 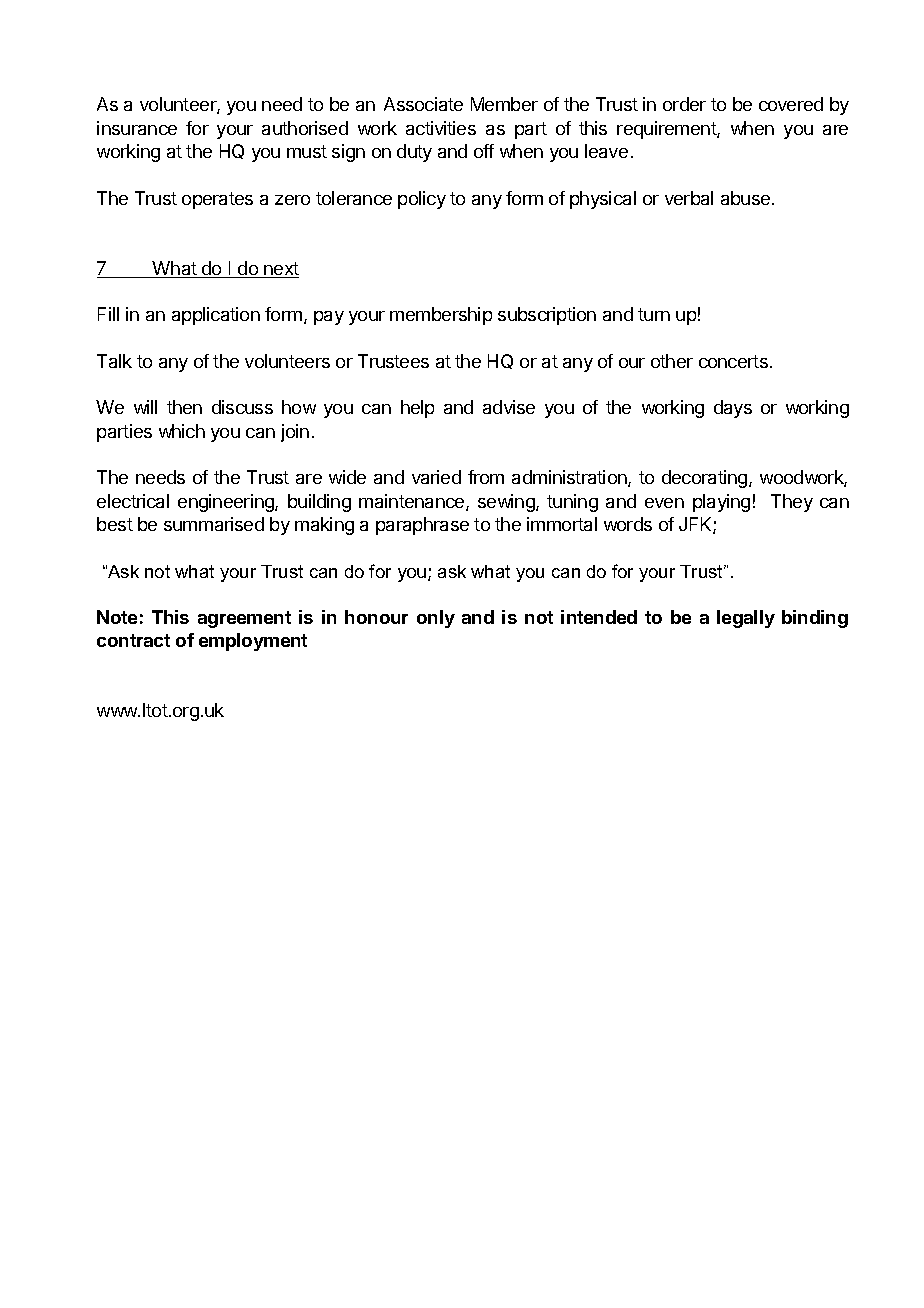 What do you see at coordinates (547, 316) in the image?
I see `subscription` at bounding box center [547, 316].
